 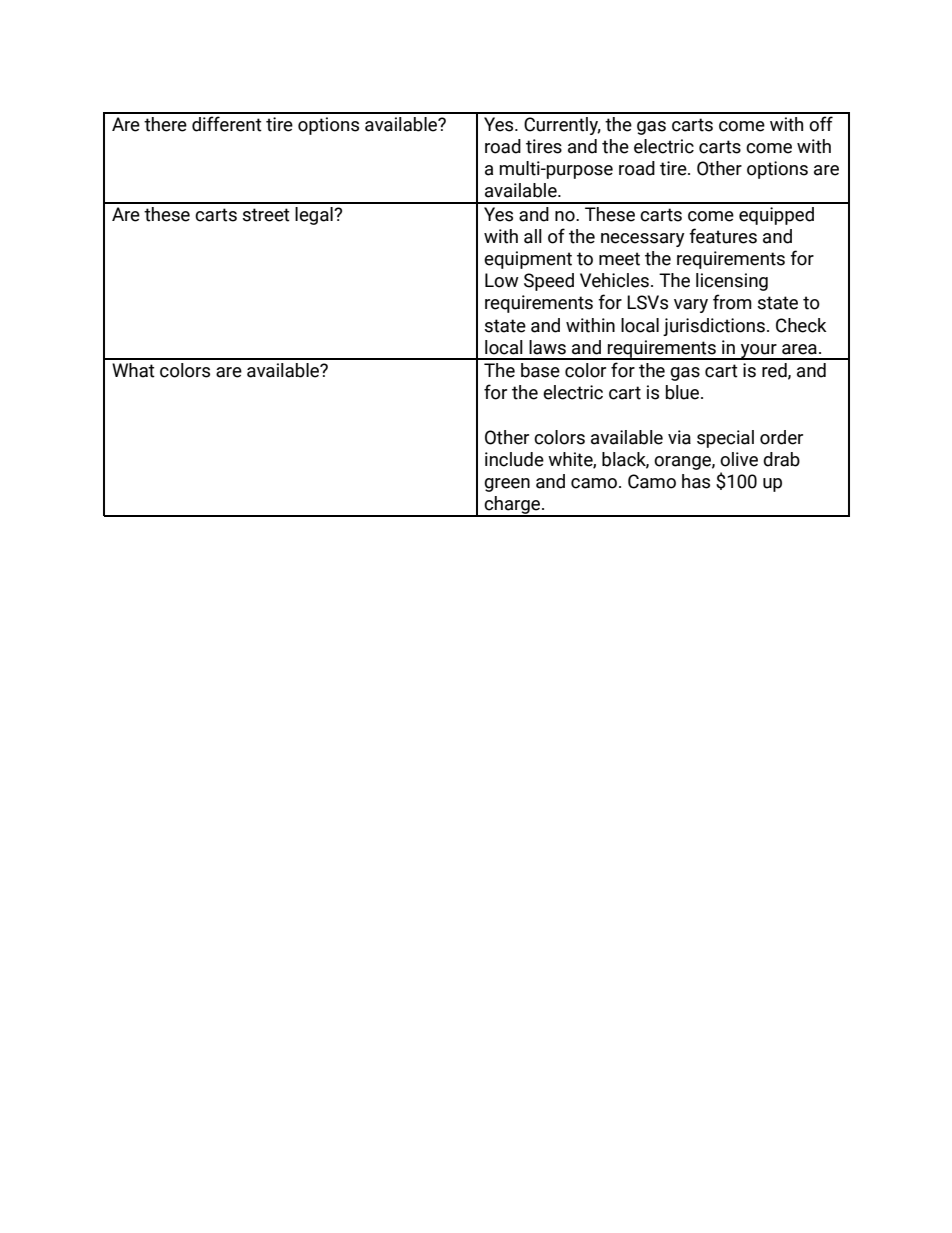 What do you see at coordinates (714, 327) in the page?
I see `jurisdictions` at bounding box center [714, 327].
